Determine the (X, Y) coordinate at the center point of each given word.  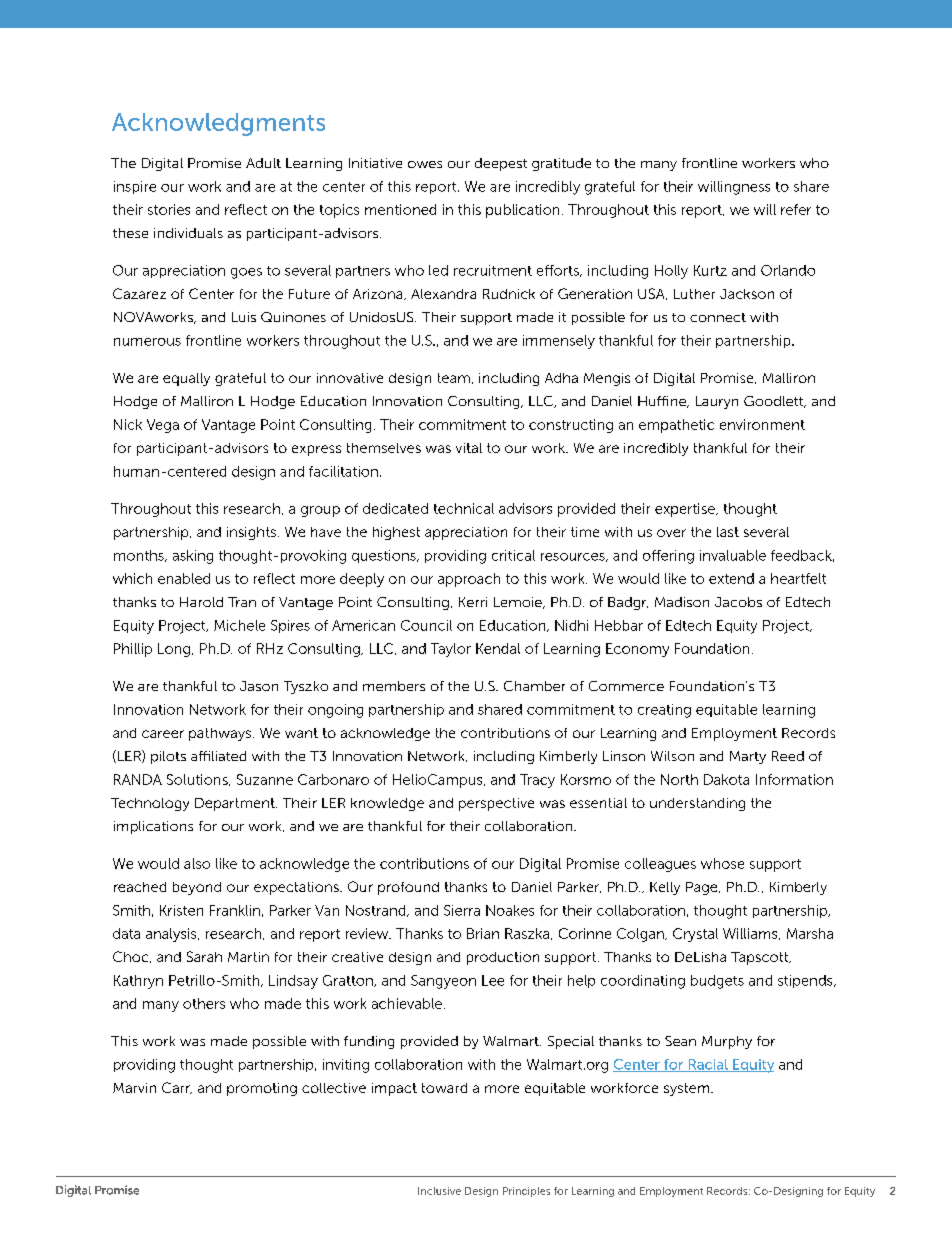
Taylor (451, 650)
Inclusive (439, 1191)
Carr (177, 1088)
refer (796, 209)
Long (174, 650)
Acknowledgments (218, 124)
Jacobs (738, 602)
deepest (501, 164)
